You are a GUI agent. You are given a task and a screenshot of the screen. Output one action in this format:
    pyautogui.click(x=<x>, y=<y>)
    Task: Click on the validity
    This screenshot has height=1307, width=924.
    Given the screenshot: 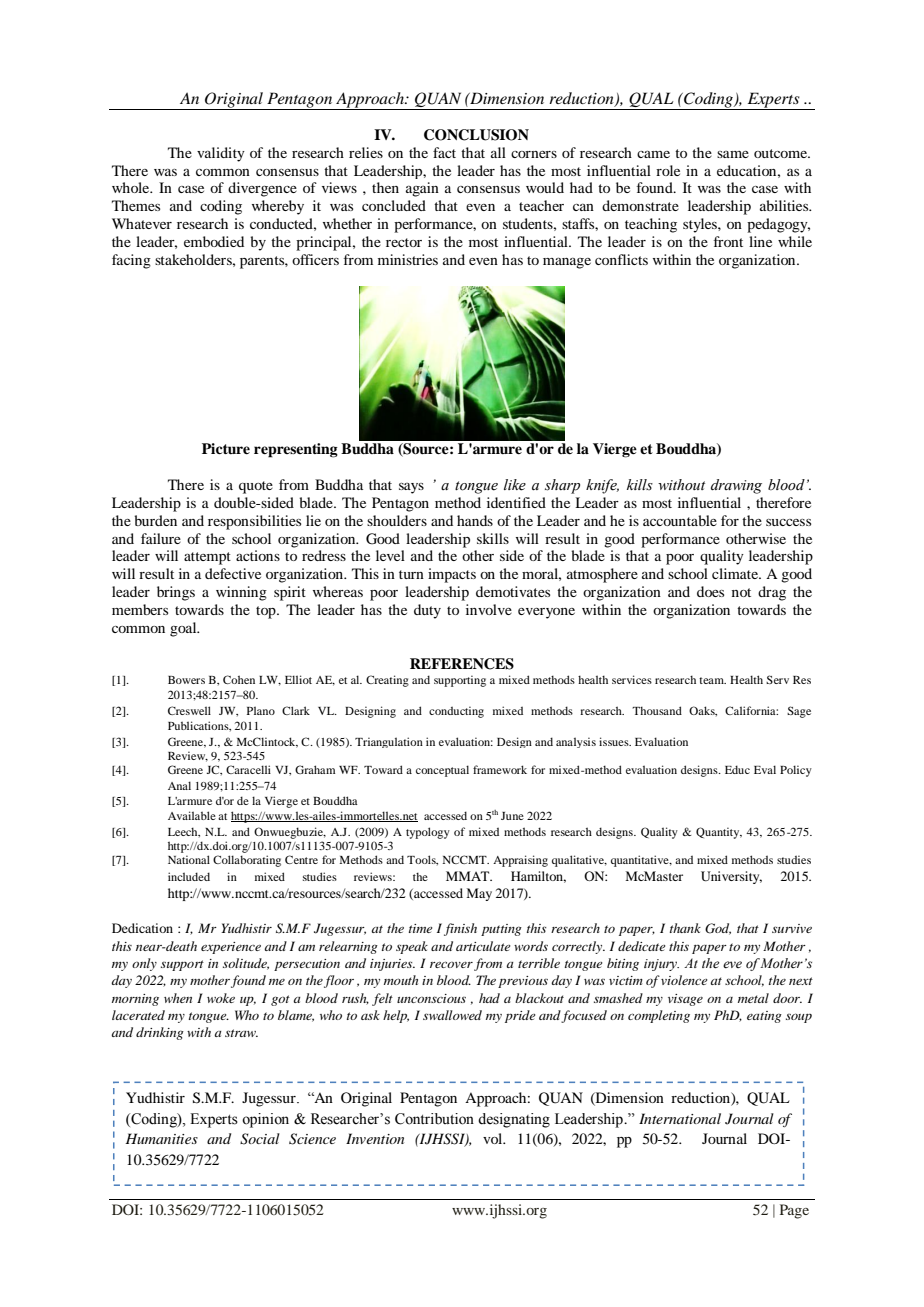 What is the action you would take?
    pyautogui.click(x=221, y=154)
